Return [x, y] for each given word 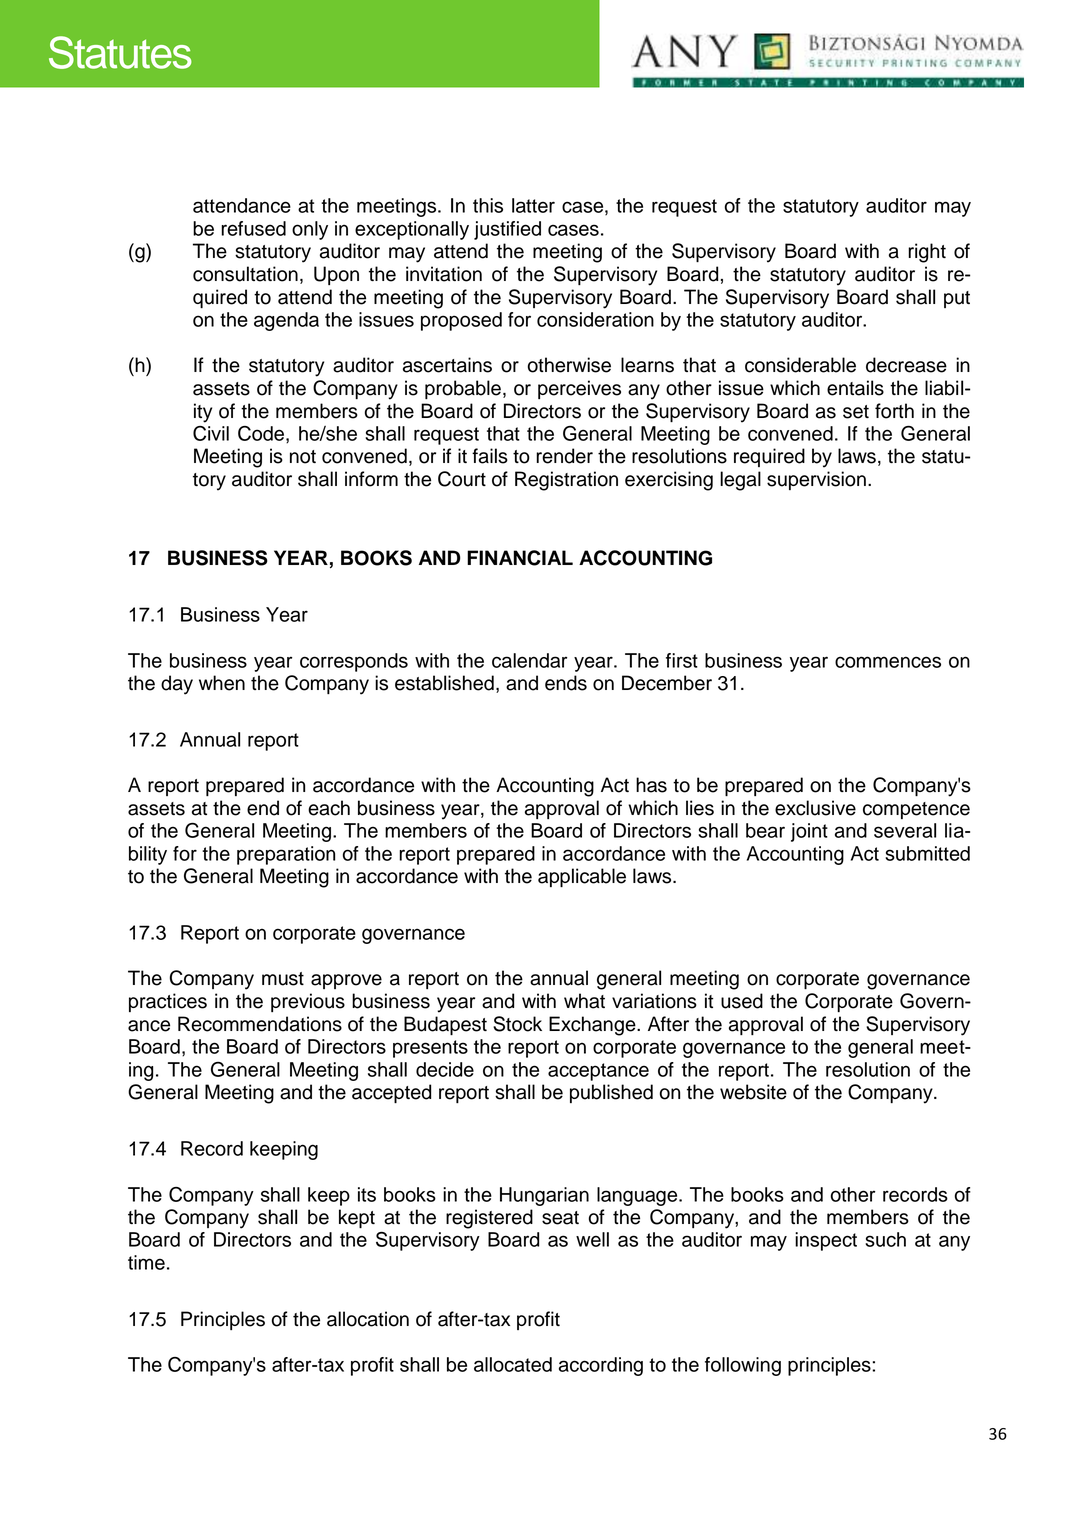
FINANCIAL [520, 558]
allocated [513, 1364]
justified [507, 230]
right [927, 253]
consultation [245, 274]
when [222, 683]
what [584, 1001]
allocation [368, 1319]
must [283, 979]
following [743, 1366]
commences [888, 662]
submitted [927, 853]
